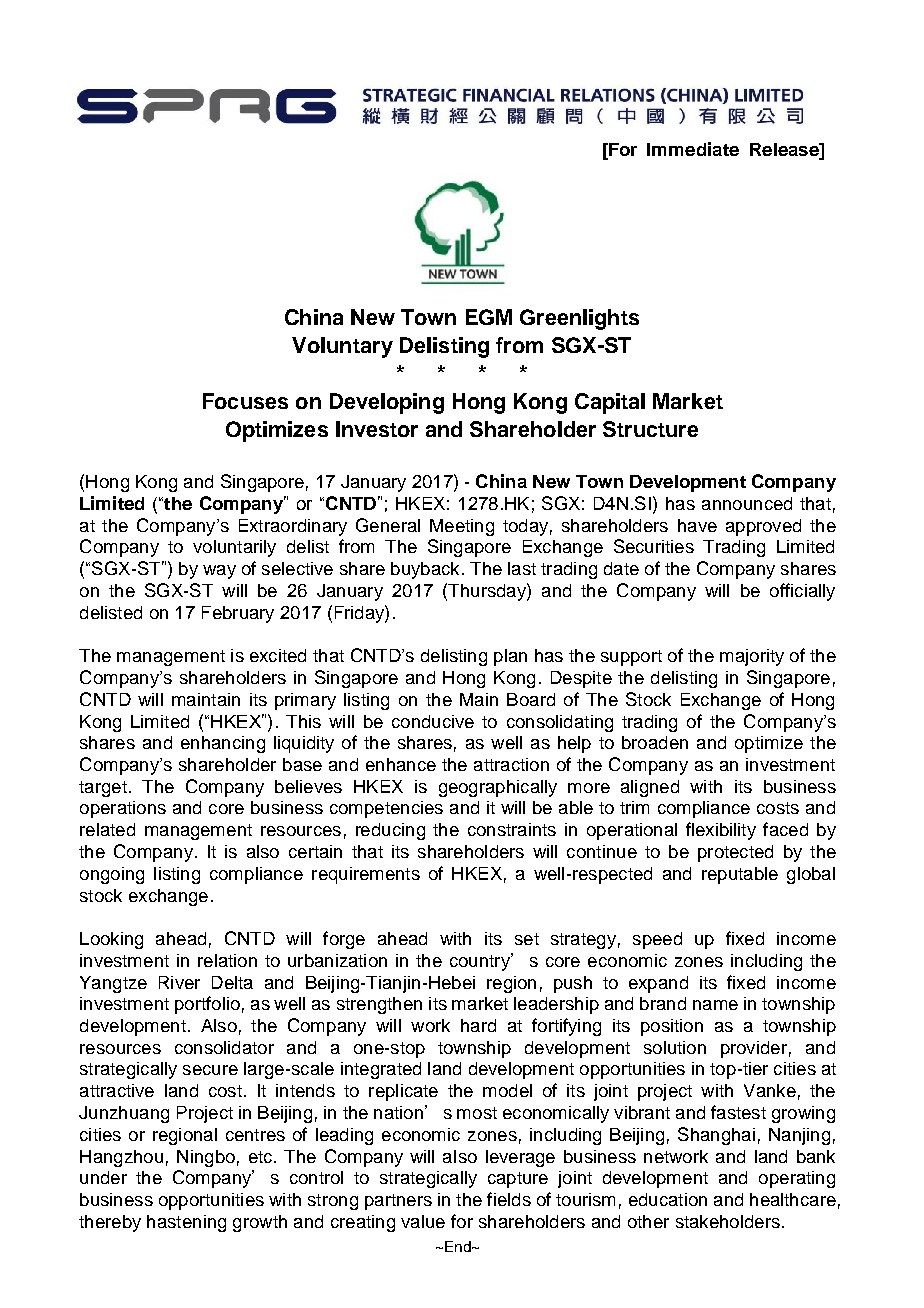  Describe the element at coordinates (342, 347) in the image. I see `Voluntary` at that location.
